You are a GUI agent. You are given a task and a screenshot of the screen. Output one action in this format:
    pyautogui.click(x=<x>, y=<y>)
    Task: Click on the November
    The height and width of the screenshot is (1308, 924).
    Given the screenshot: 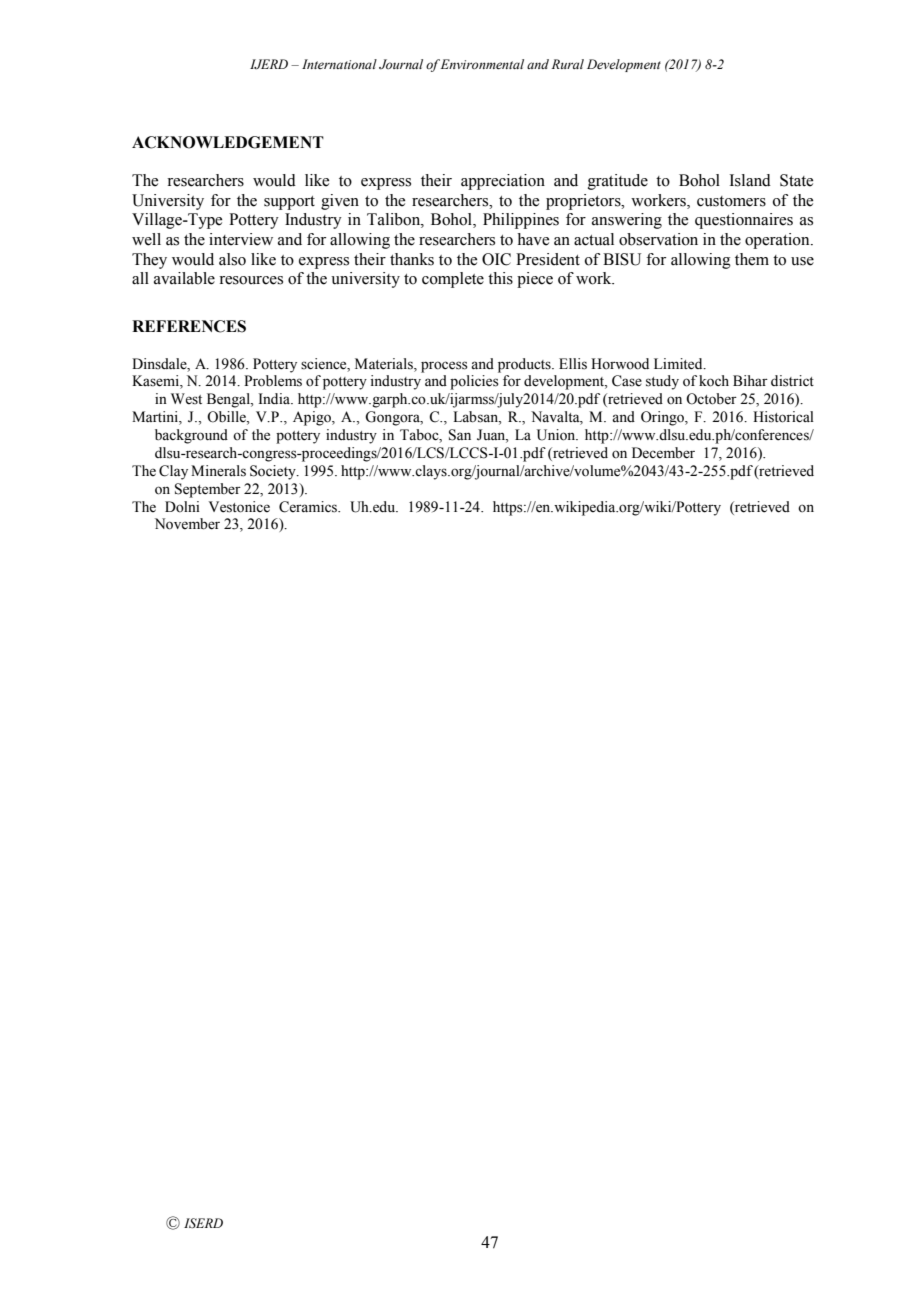 What is the action you would take?
    pyautogui.click(x=187, y=524)
